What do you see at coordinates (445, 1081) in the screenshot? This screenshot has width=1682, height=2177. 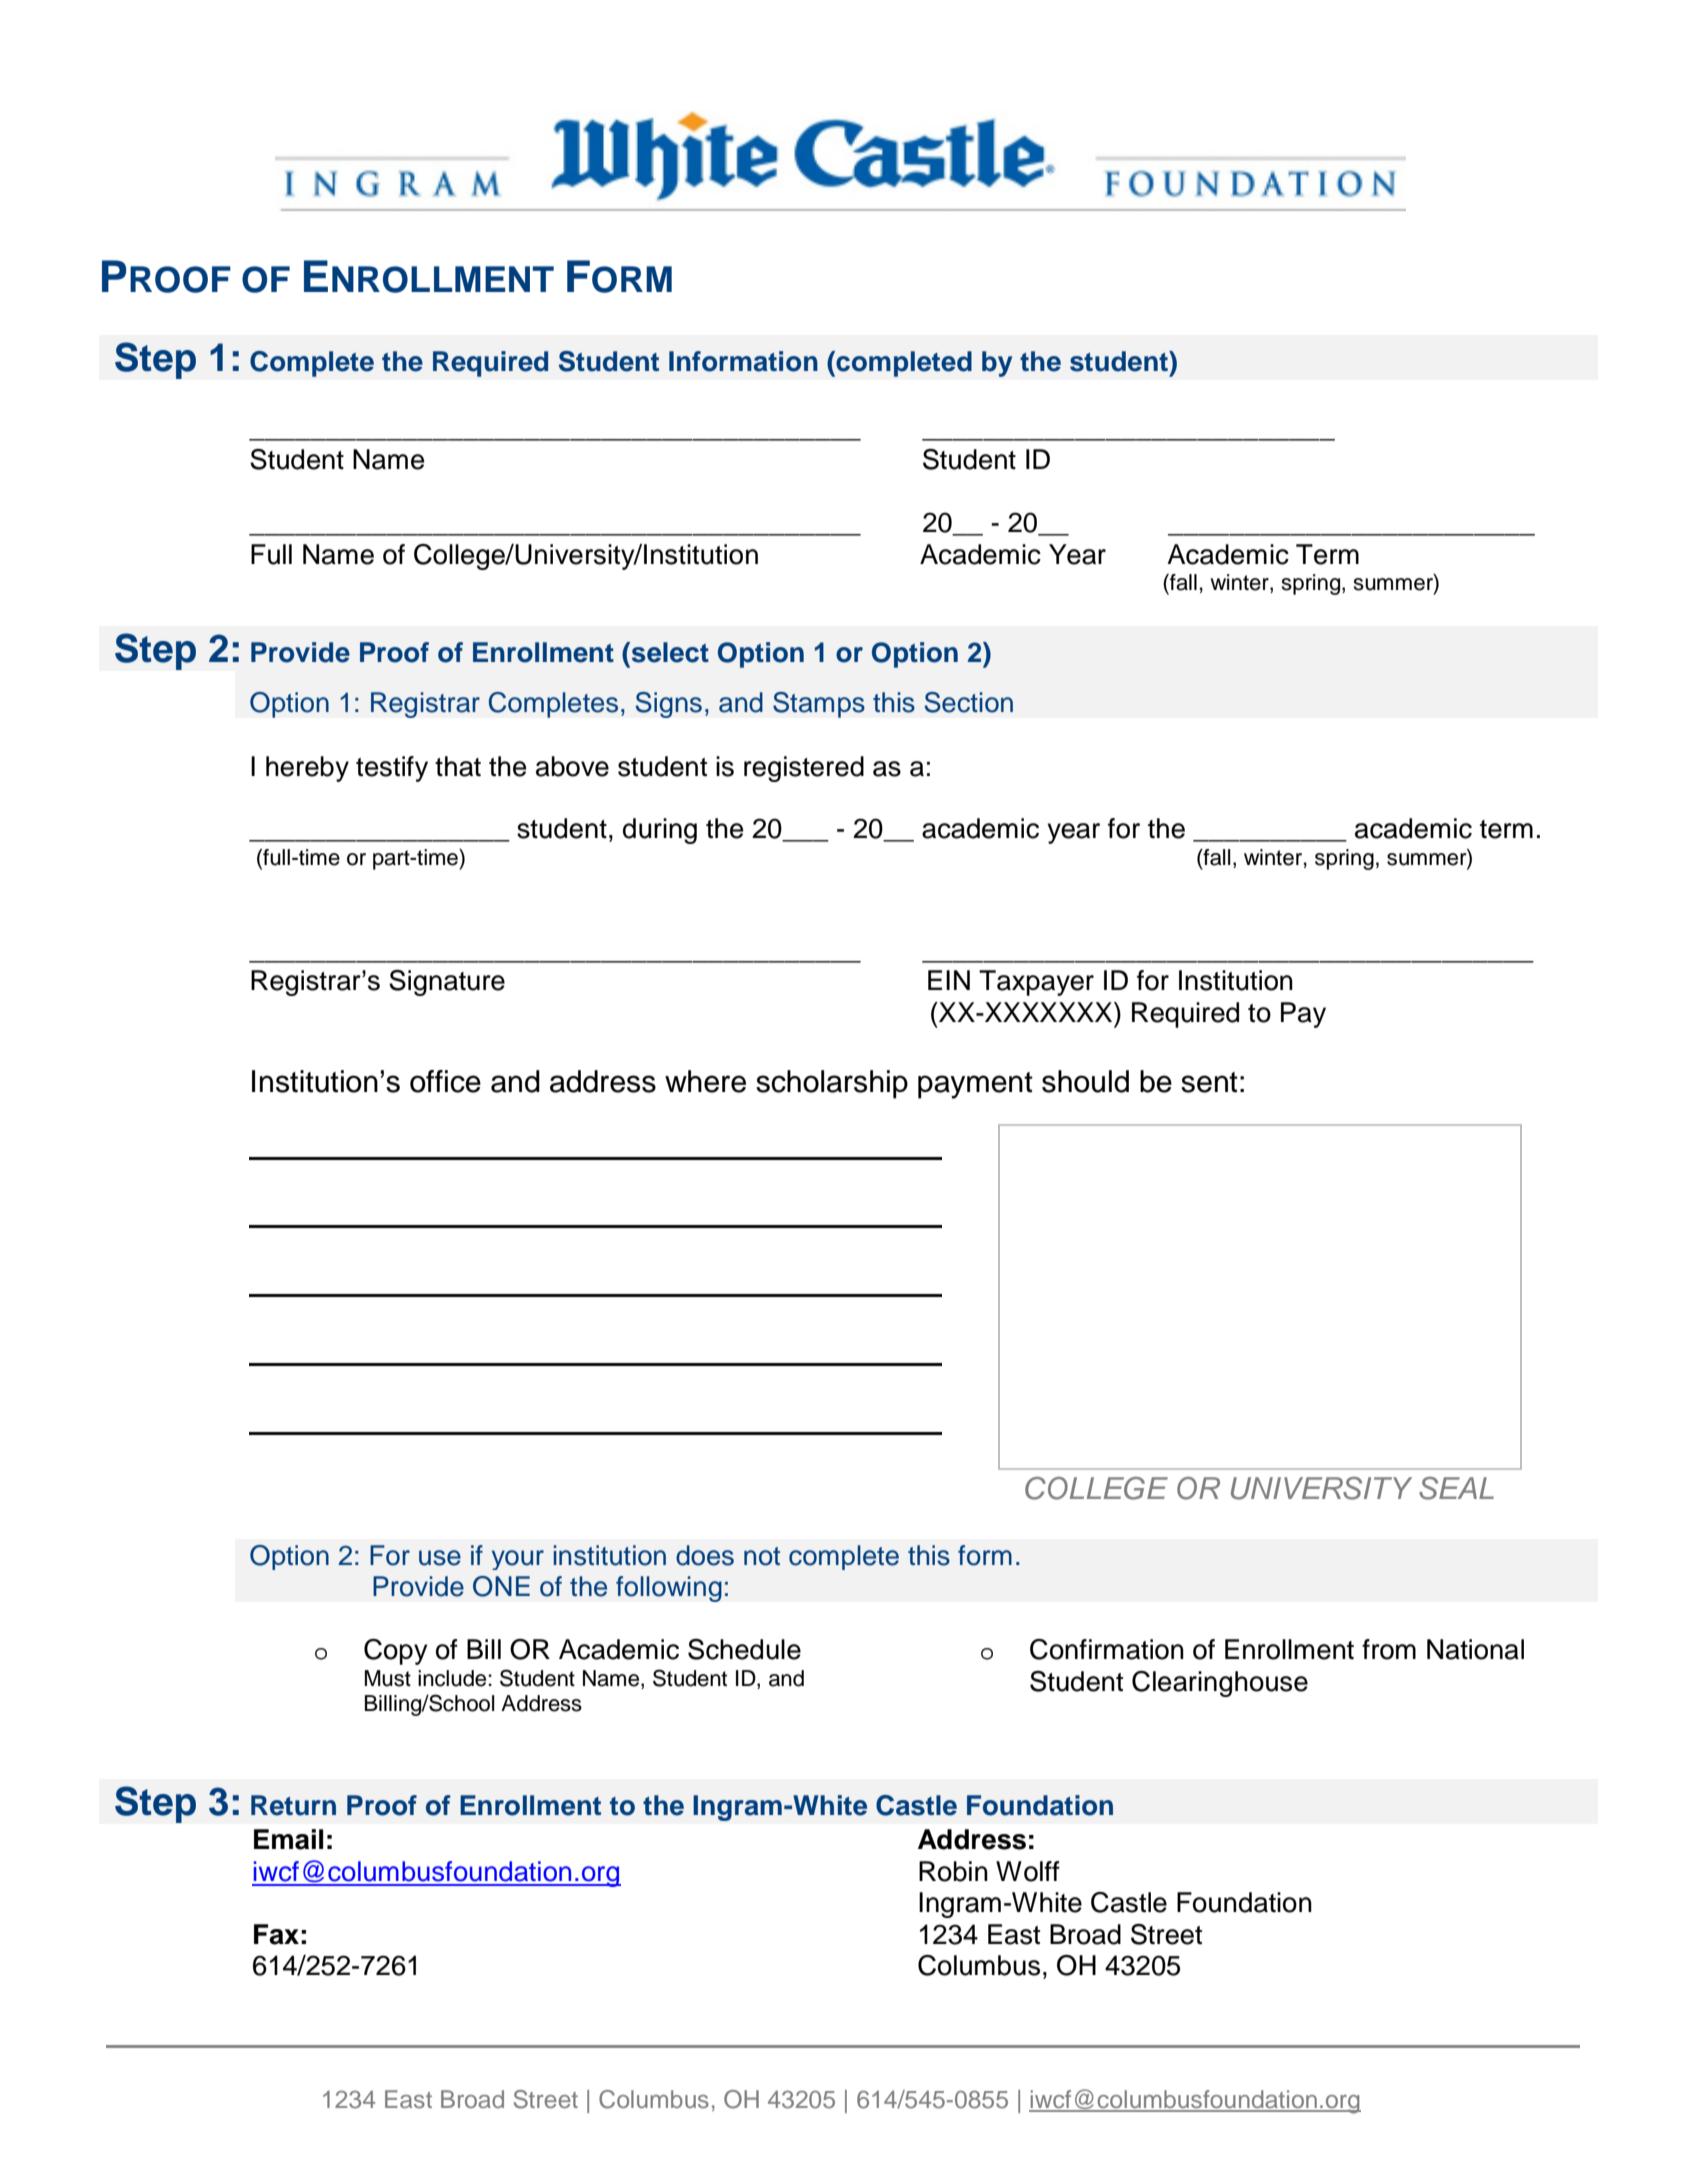 I see `office` at bounding box center [445, 1081].
